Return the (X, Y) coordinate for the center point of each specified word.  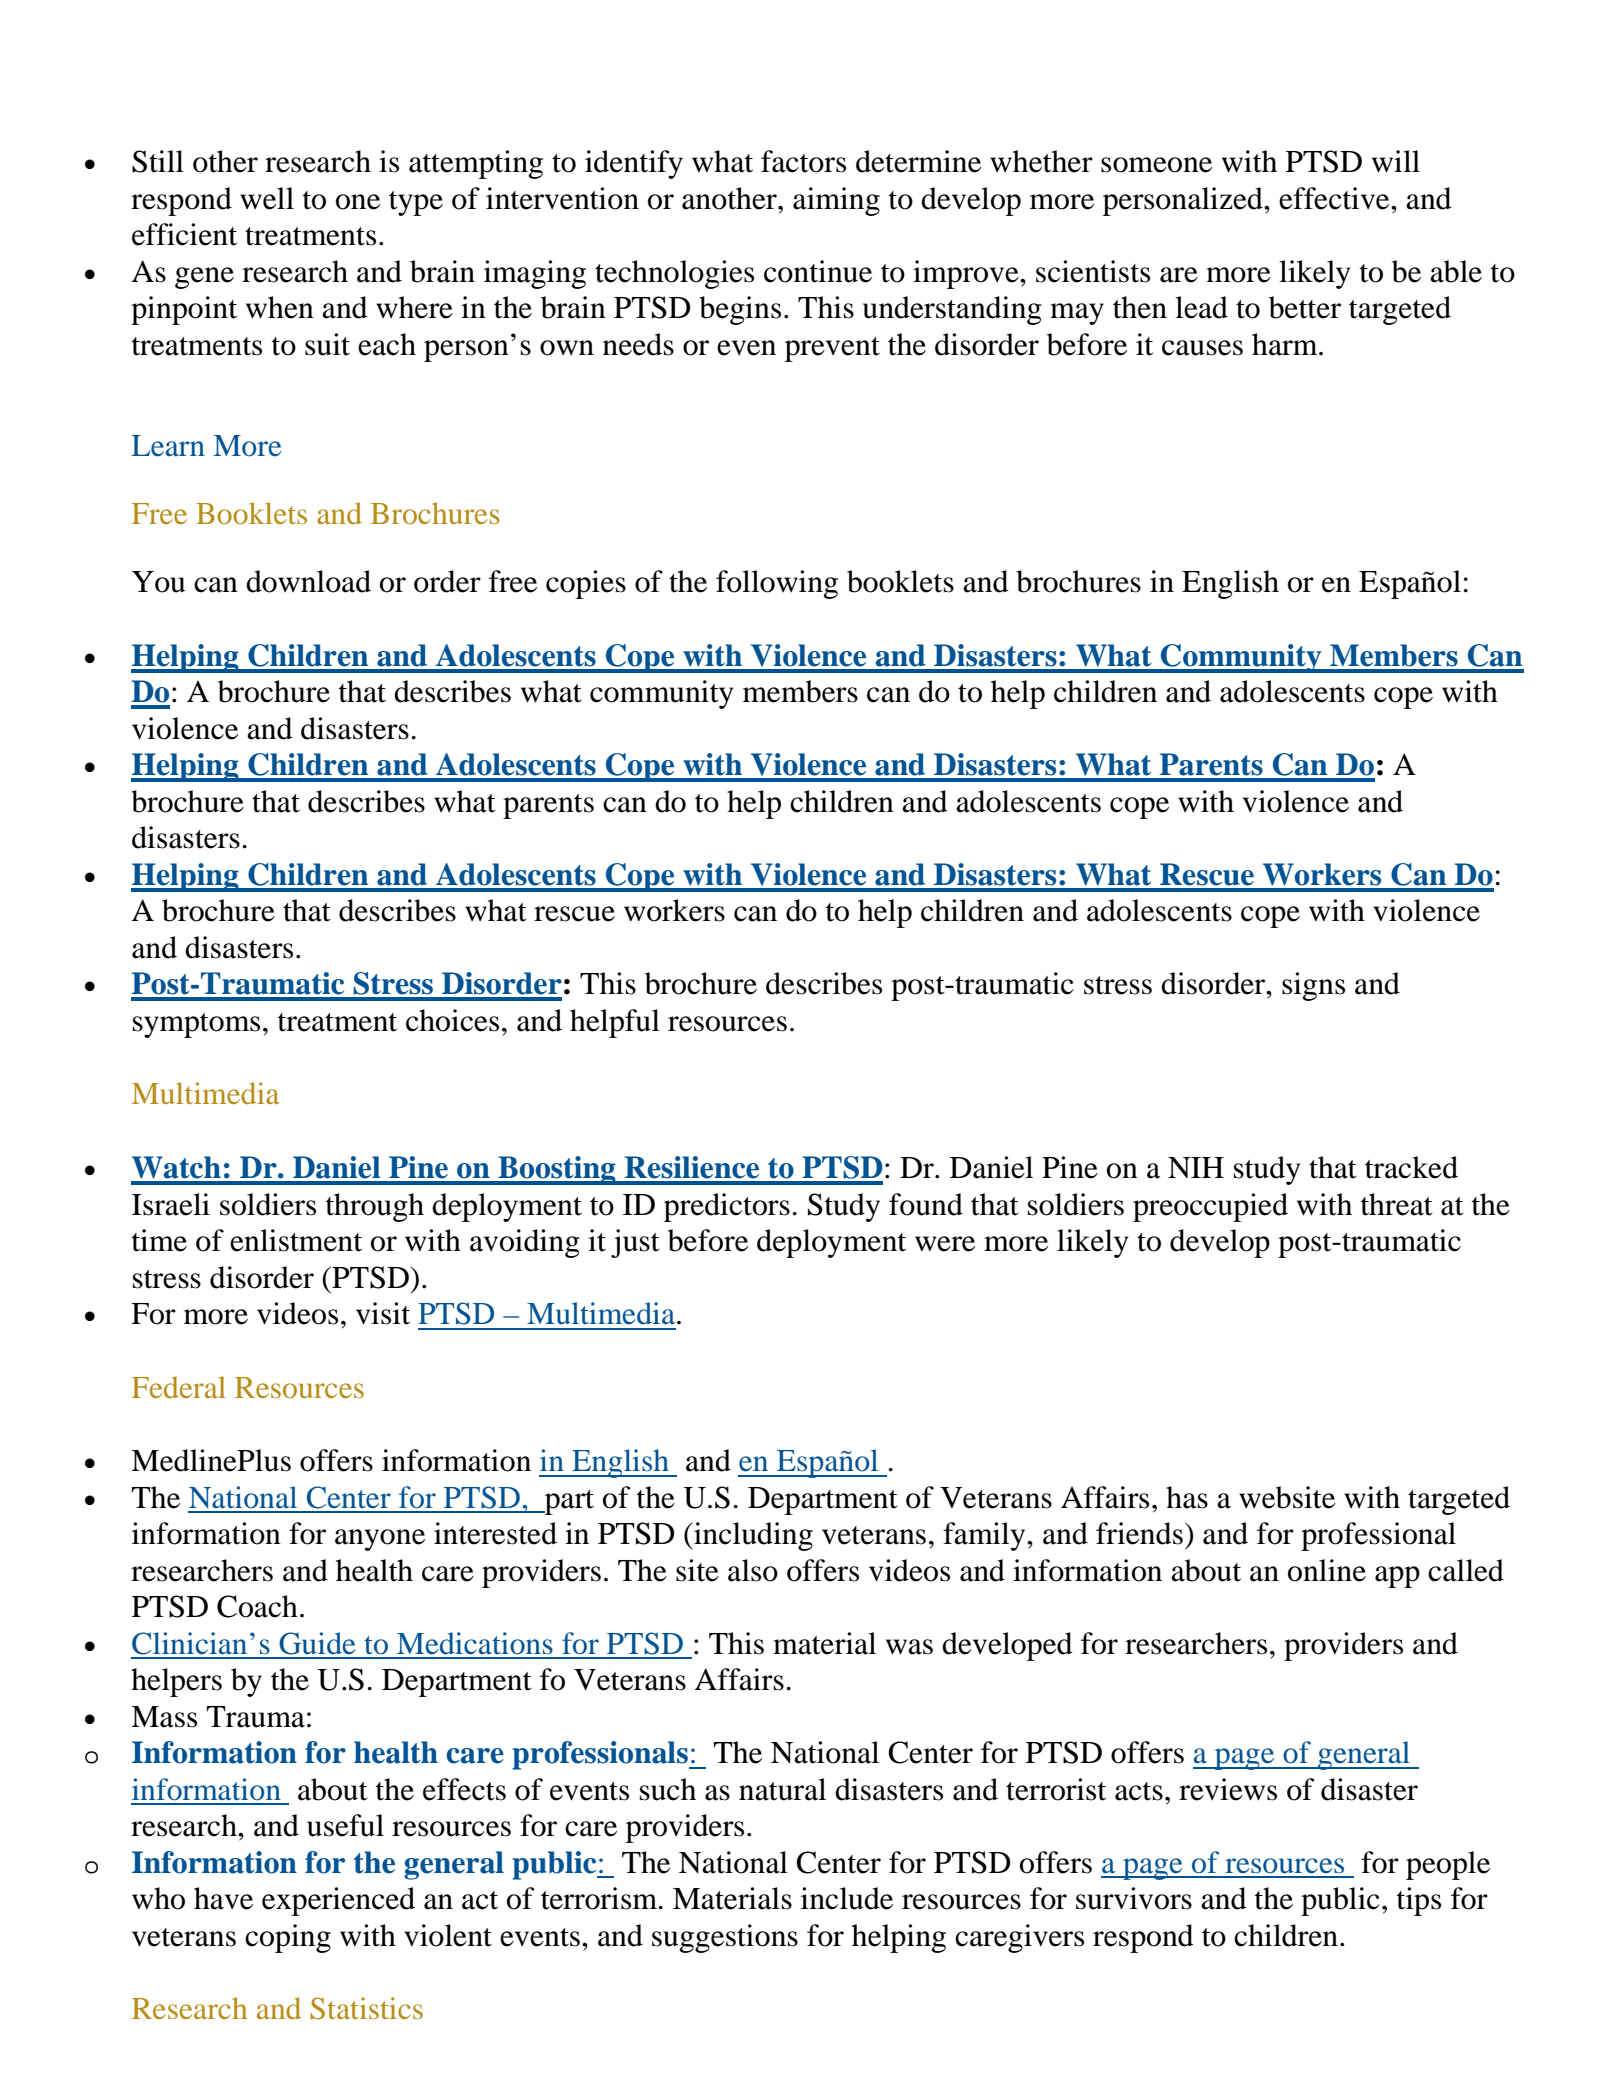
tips (1419, 1901)
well (267, 198)
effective (1335, 198)
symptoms (196, 1025)
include (847, 1898)
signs (1313, 986)
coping (288, 1938)
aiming (836, 201)
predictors (727, 1207)
